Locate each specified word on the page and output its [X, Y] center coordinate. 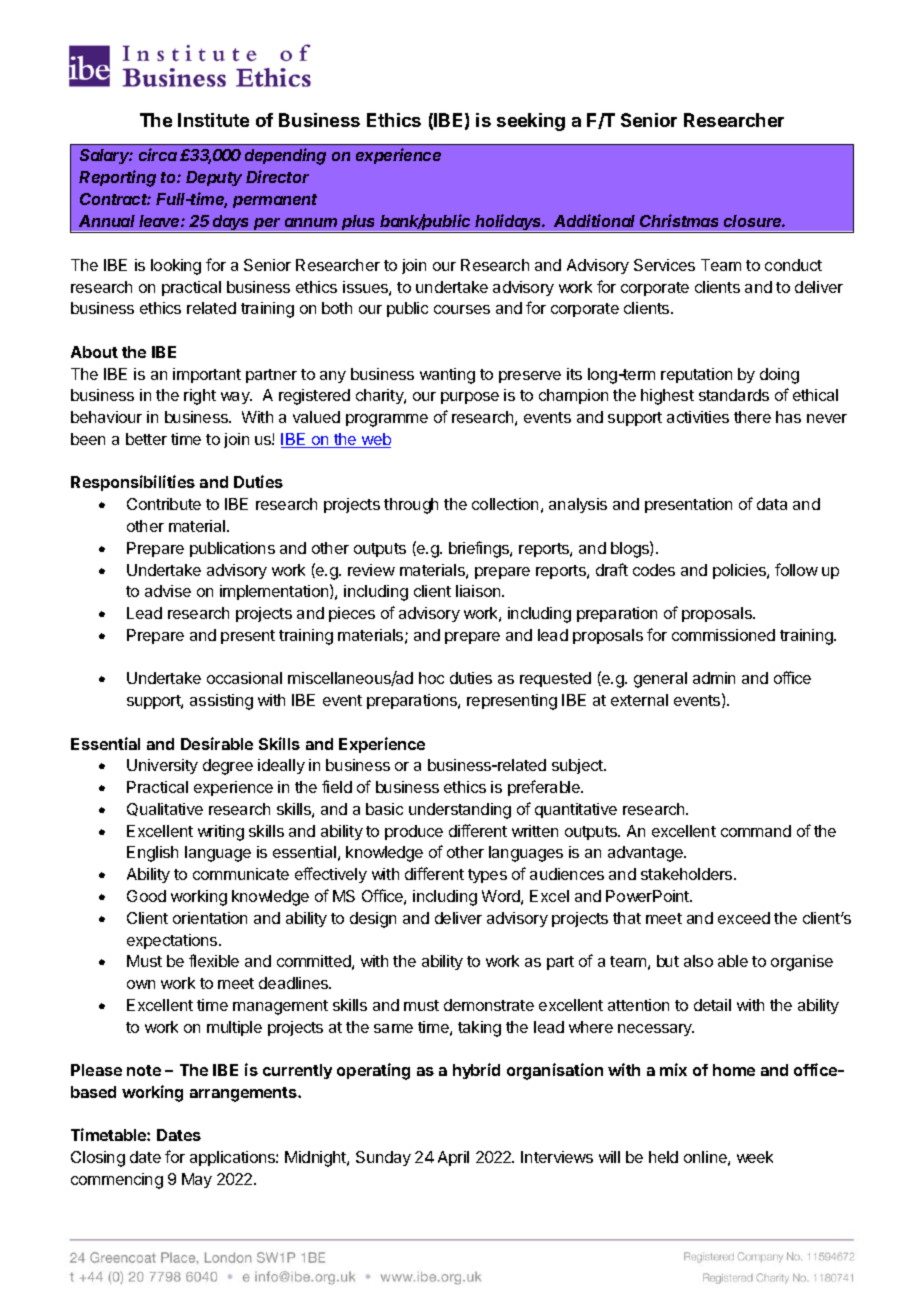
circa [158, 154]
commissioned [723, 635]
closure [754, 221]
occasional [244, 678]
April [453, 1158]
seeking [531, 122]
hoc [431, 678]
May [197, 1180]
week [755, 1157]
